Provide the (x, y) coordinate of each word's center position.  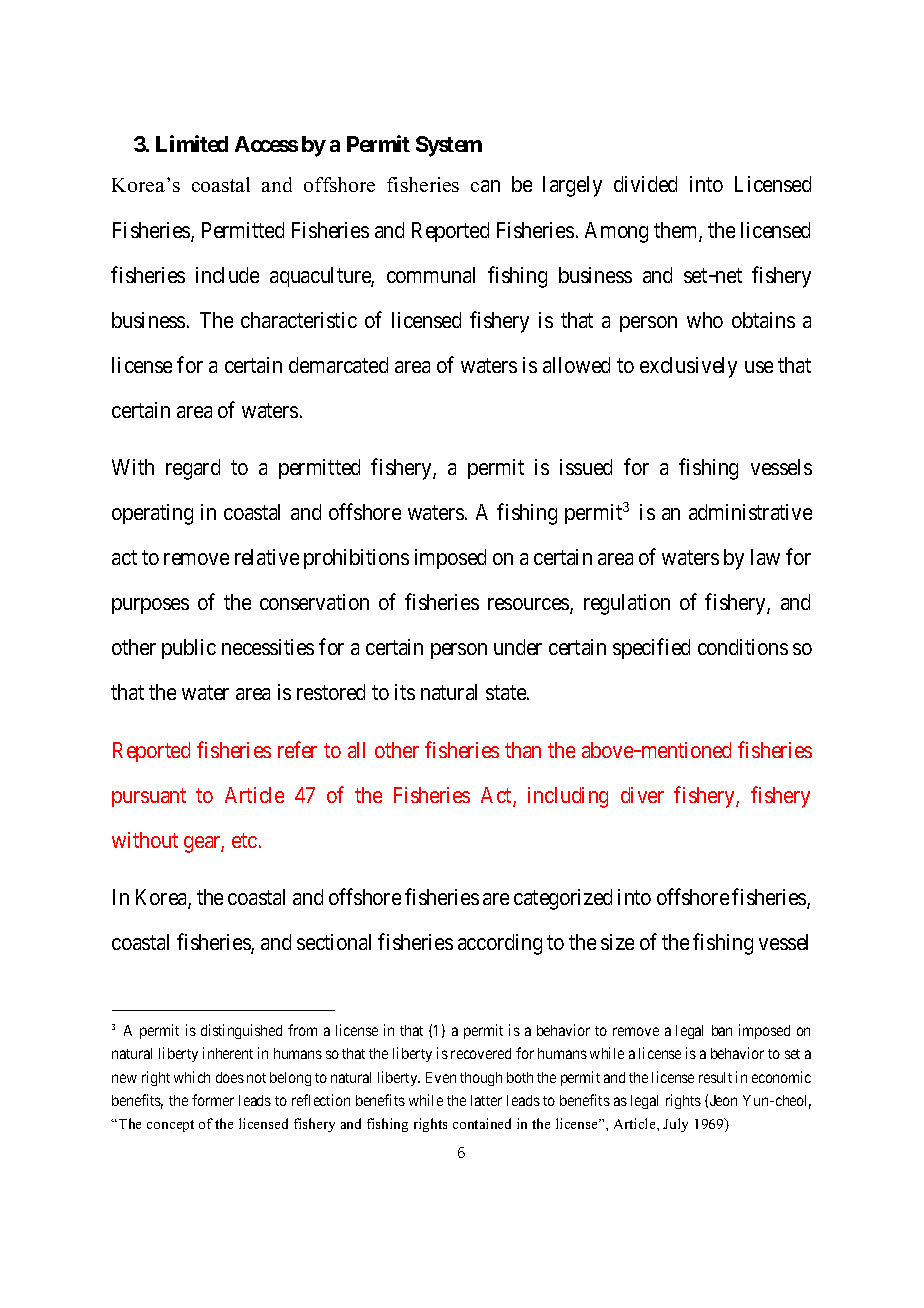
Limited (192, 143)
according (500, 944)
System (449, 146)
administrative (750, 512)
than (523, 750)
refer (297, 749)
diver (642, 795)
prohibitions (356, 559)
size (617, 942)
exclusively (688, 367)
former (213, 1100)
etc (244, 840)
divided (645, 184)
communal (431, 275)
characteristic (299, 320)
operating (152, 514)
